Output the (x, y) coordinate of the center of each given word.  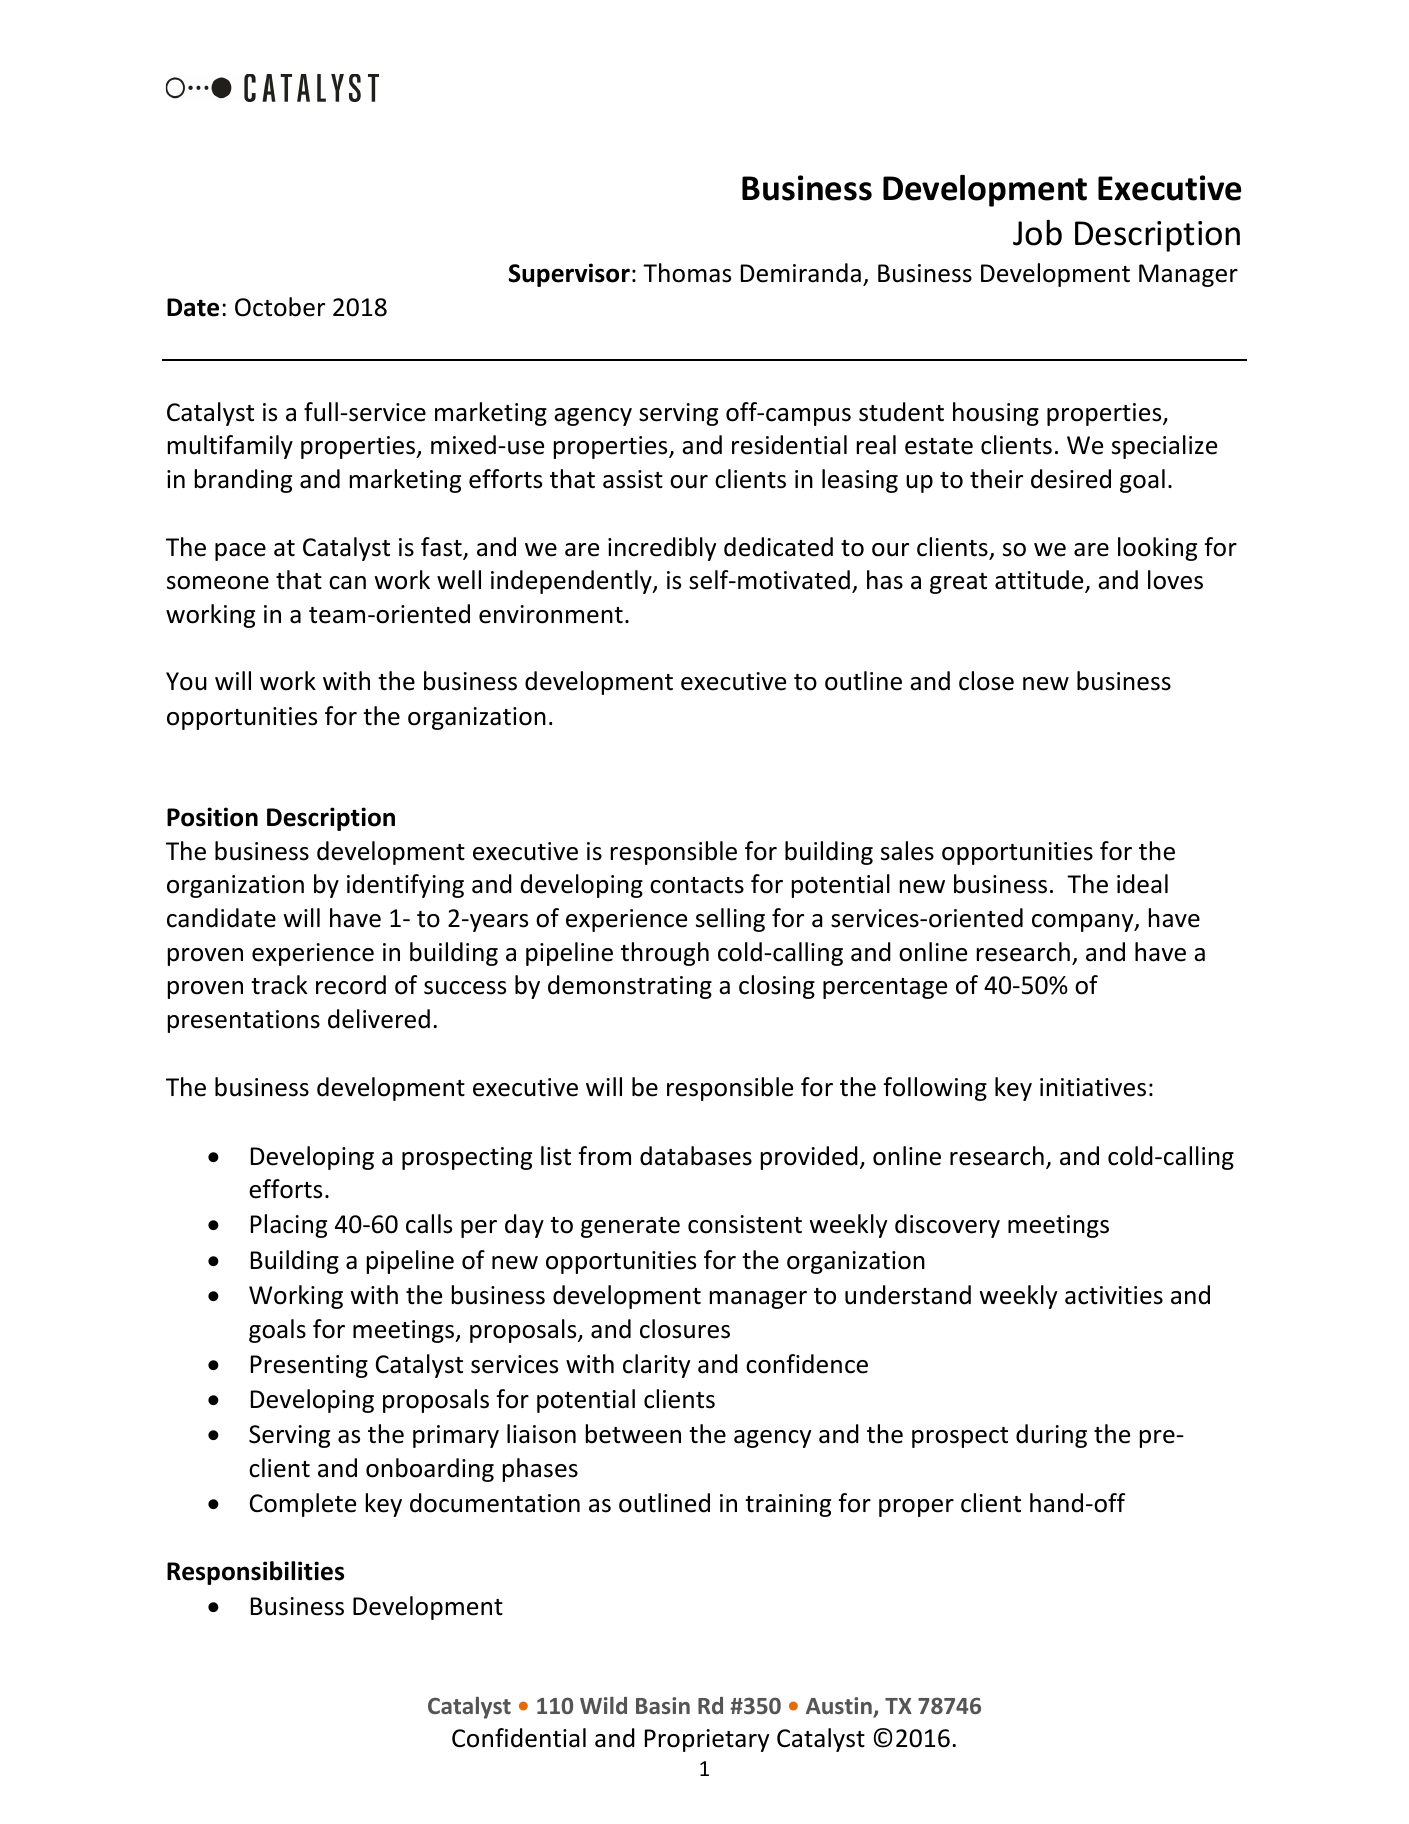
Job (1037, 233)
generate (630, 1227)
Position (212, 817)
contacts (697, 885)
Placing (289, 1226)
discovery (947, 1226)
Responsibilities (255, 1573)
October (280, 307)
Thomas (687, 273)
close (986, 681)
